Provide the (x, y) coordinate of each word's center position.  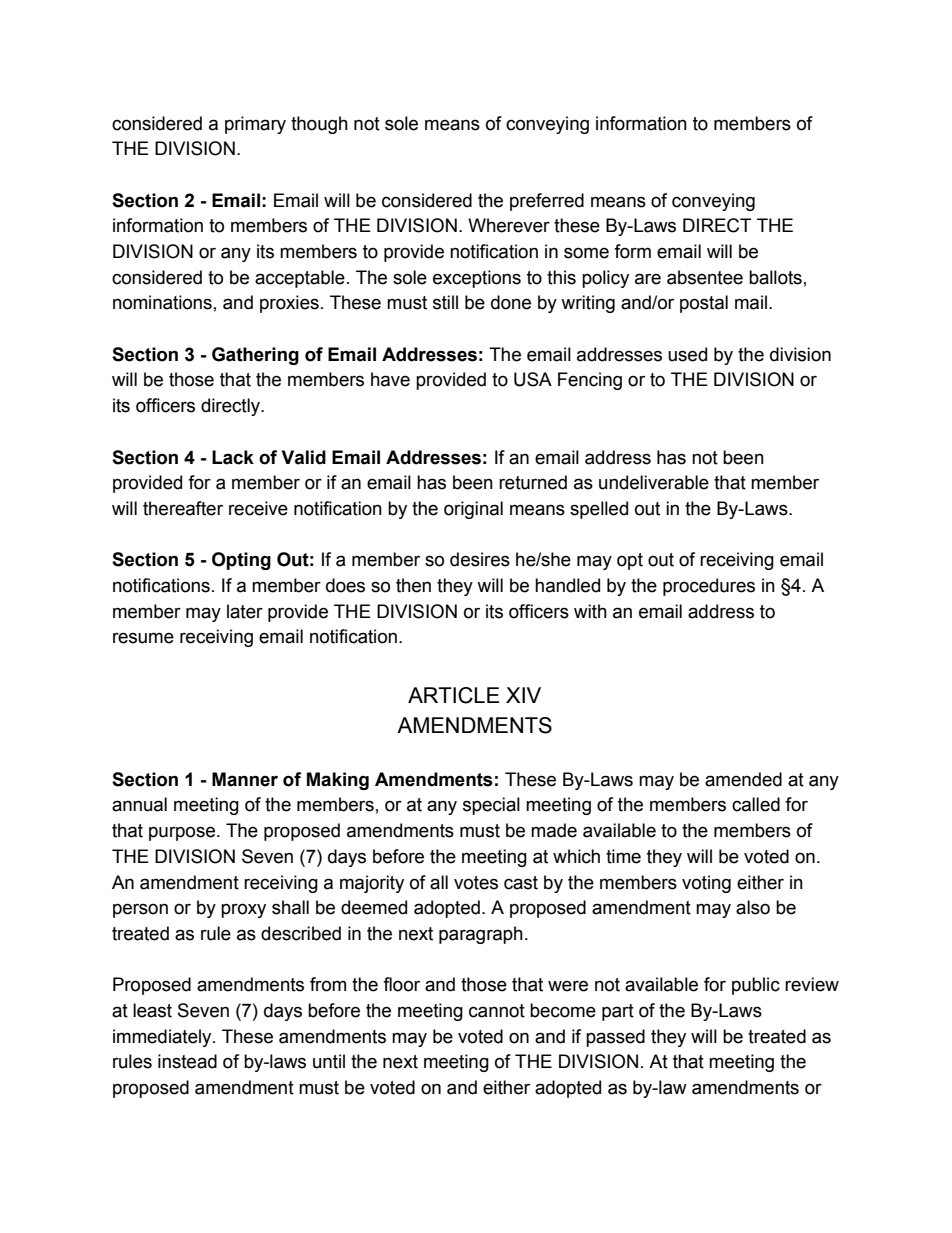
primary (255, 125)
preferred (547, 202)
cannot (497, 1011)
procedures (709, 587)
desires (480, 559)
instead (187, 1061)
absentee (705, 277)
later (245, 611)
